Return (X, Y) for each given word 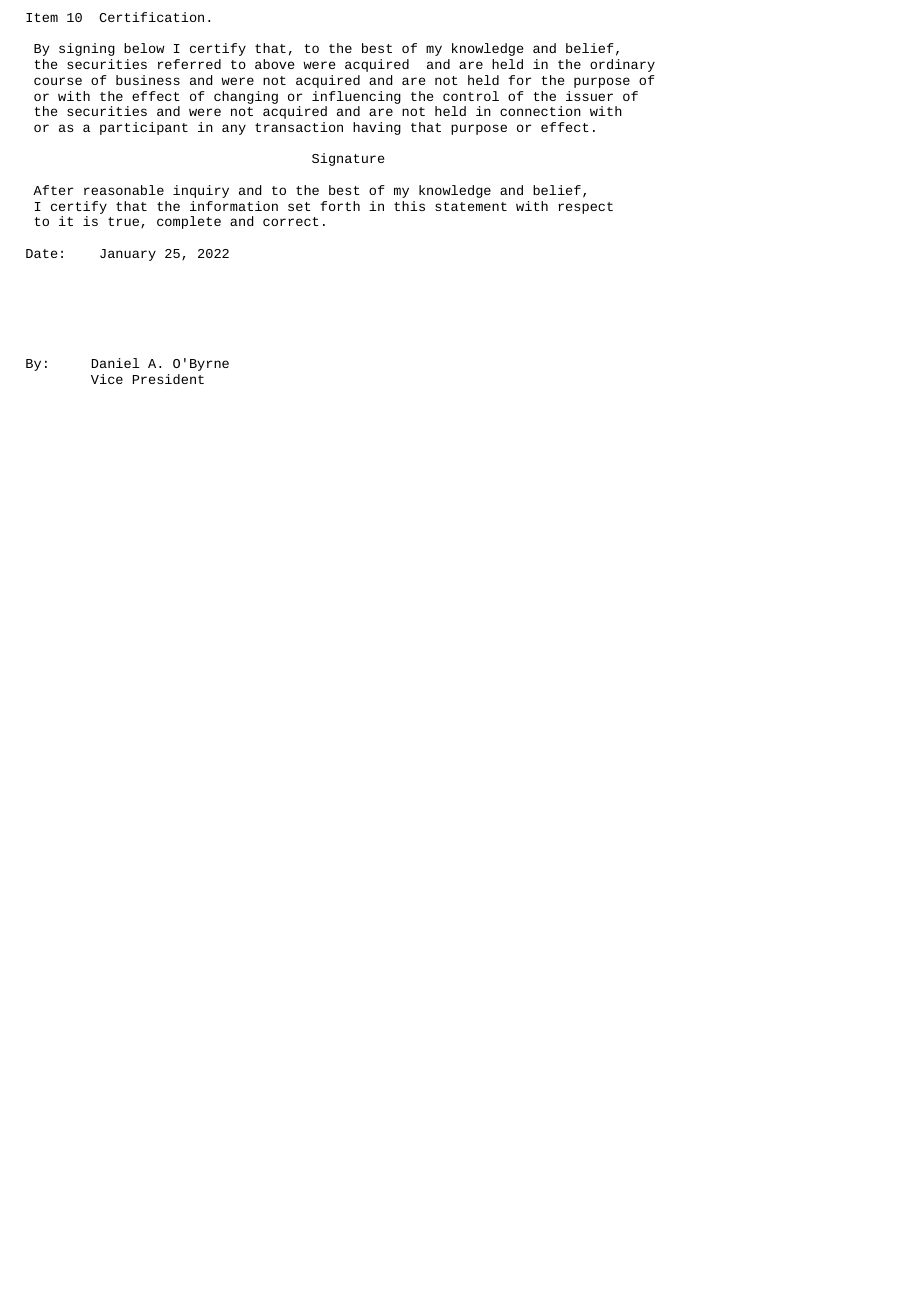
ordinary (622, 65)
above (274, 64)
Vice (107, 379)
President (168, 379)
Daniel (115, 363)
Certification (151, 17)
